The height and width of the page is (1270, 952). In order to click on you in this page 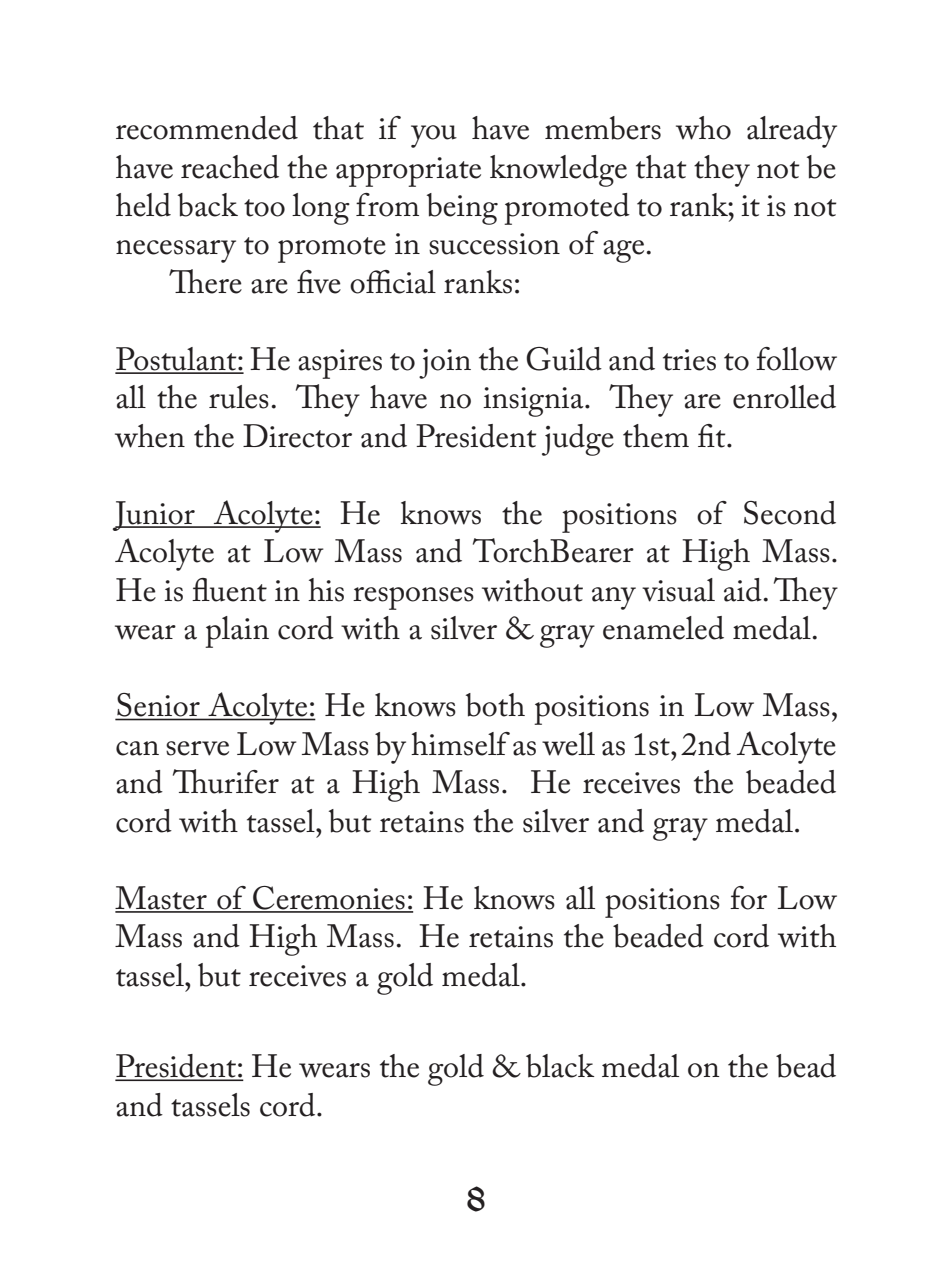, I will do `click(434, 136)`.
